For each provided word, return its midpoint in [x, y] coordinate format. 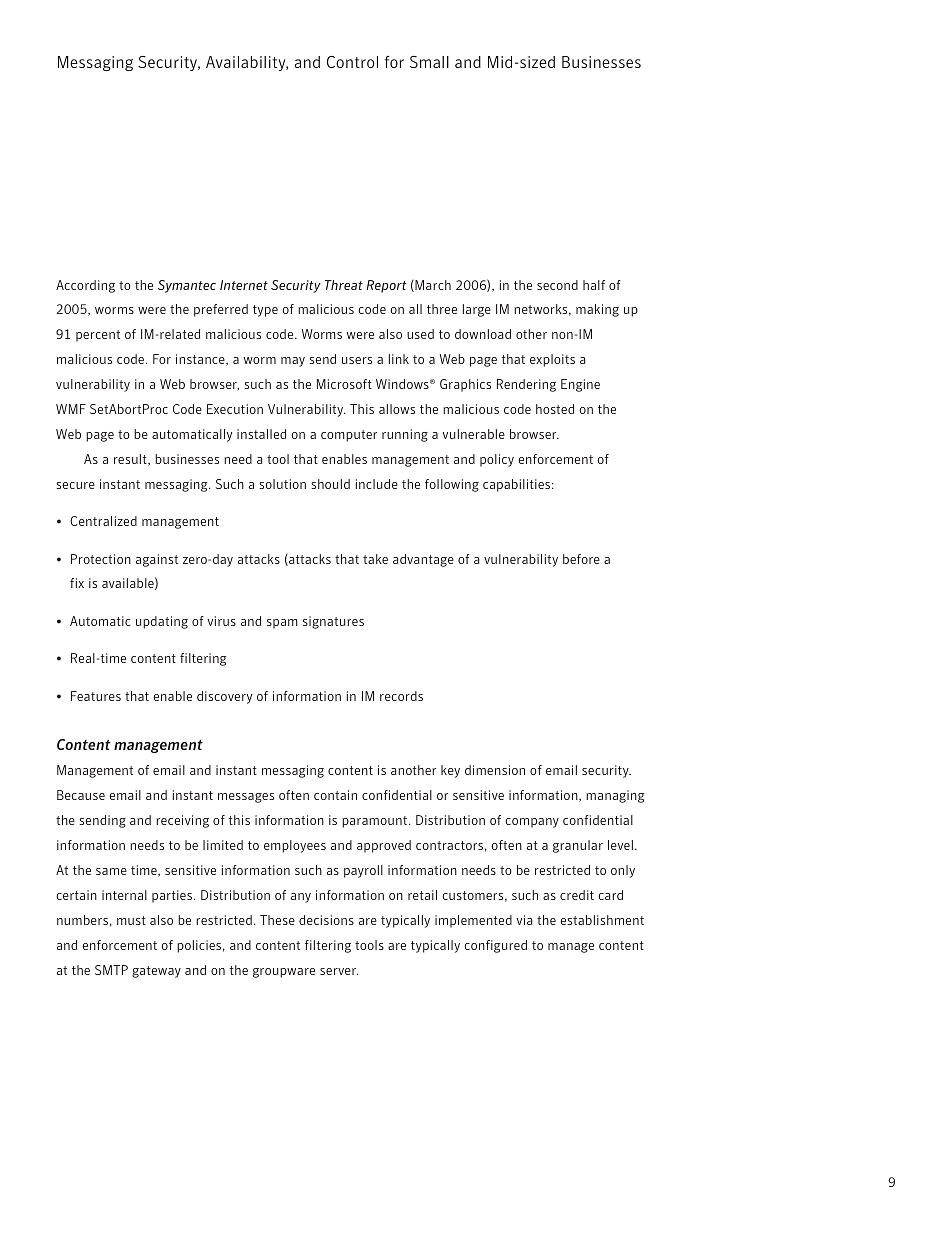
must [131, 920]
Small [429, 62]
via [524, 920]
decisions [326, 920]
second [557, 285]
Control [352, 62]
